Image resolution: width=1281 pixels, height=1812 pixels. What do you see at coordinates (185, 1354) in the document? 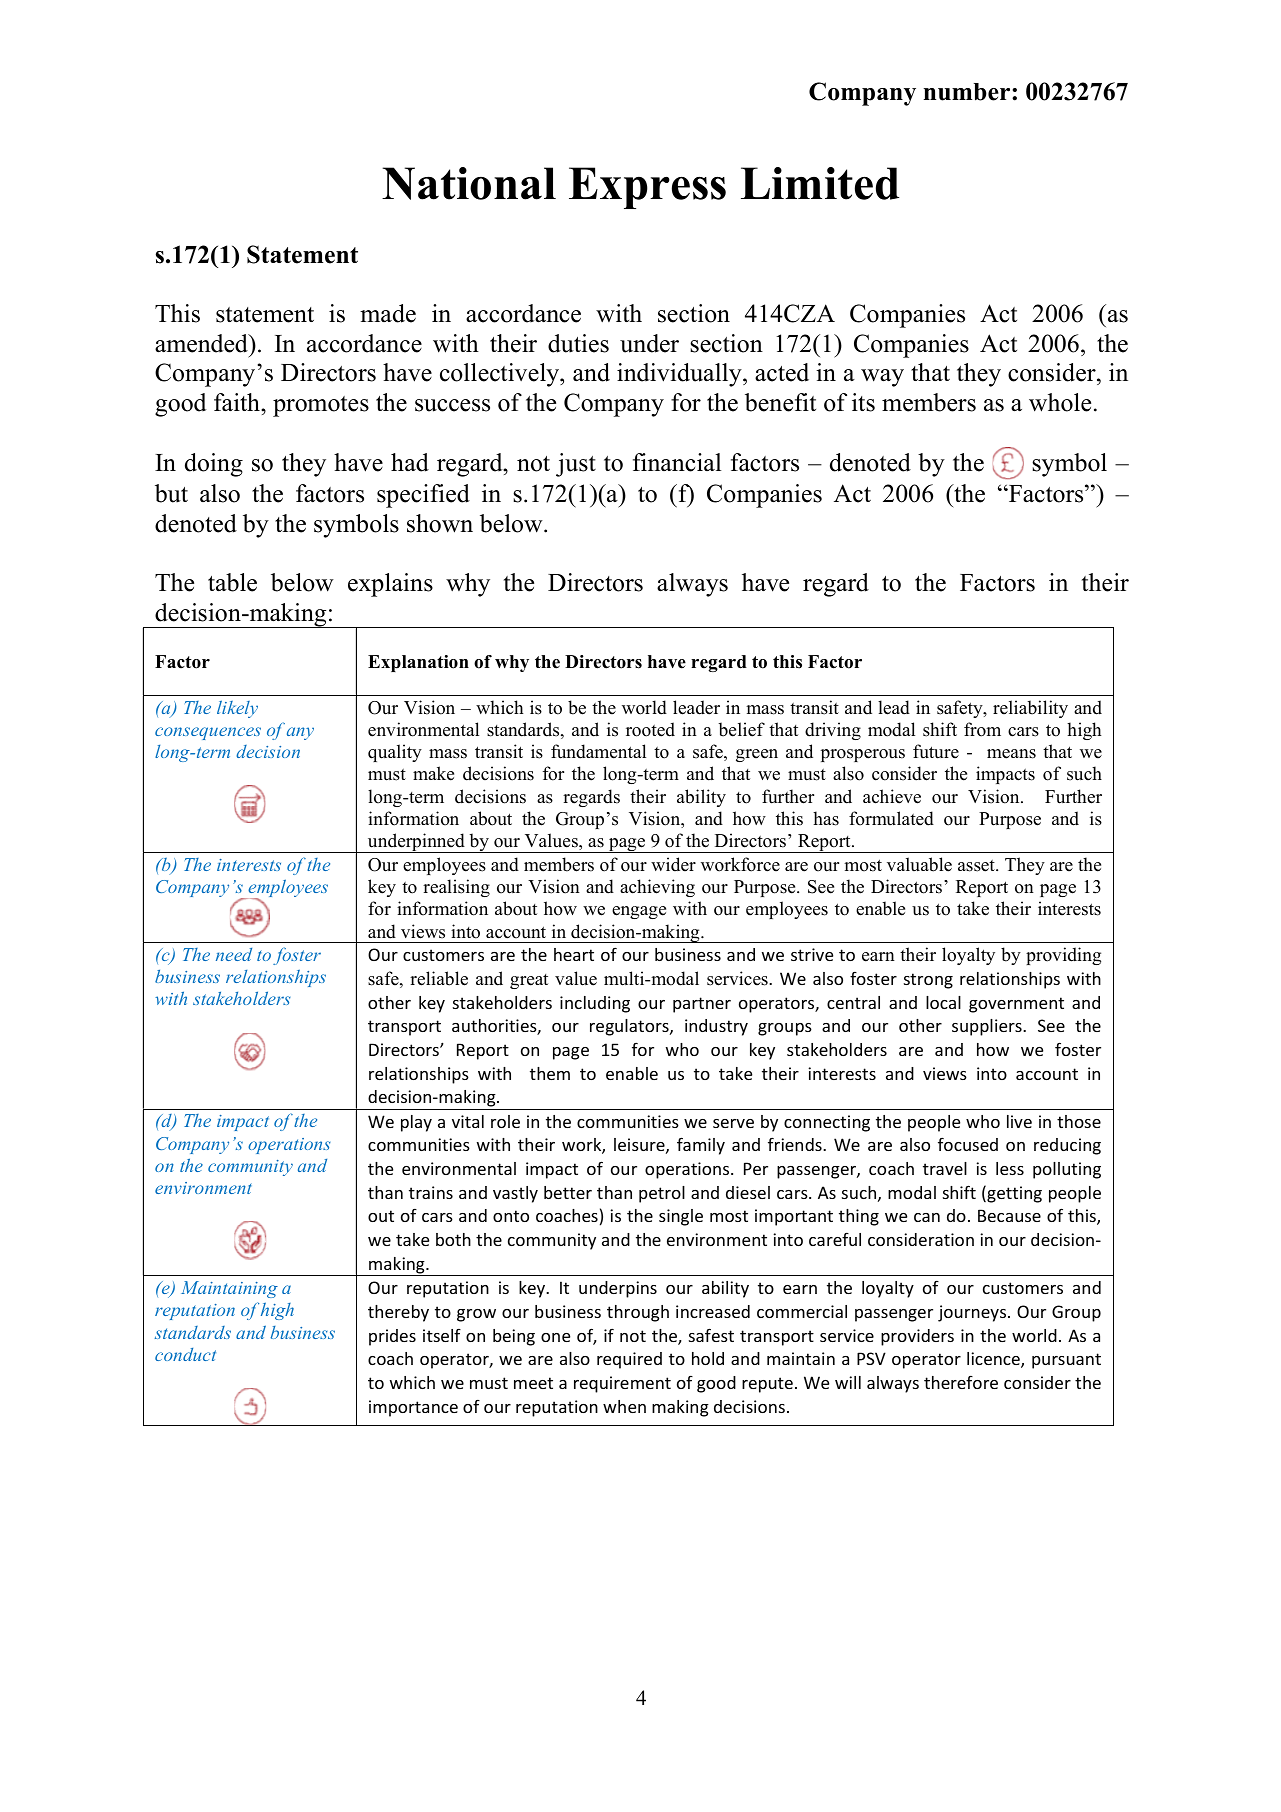
I see `conduct` at bounding box center [185, 1354].
